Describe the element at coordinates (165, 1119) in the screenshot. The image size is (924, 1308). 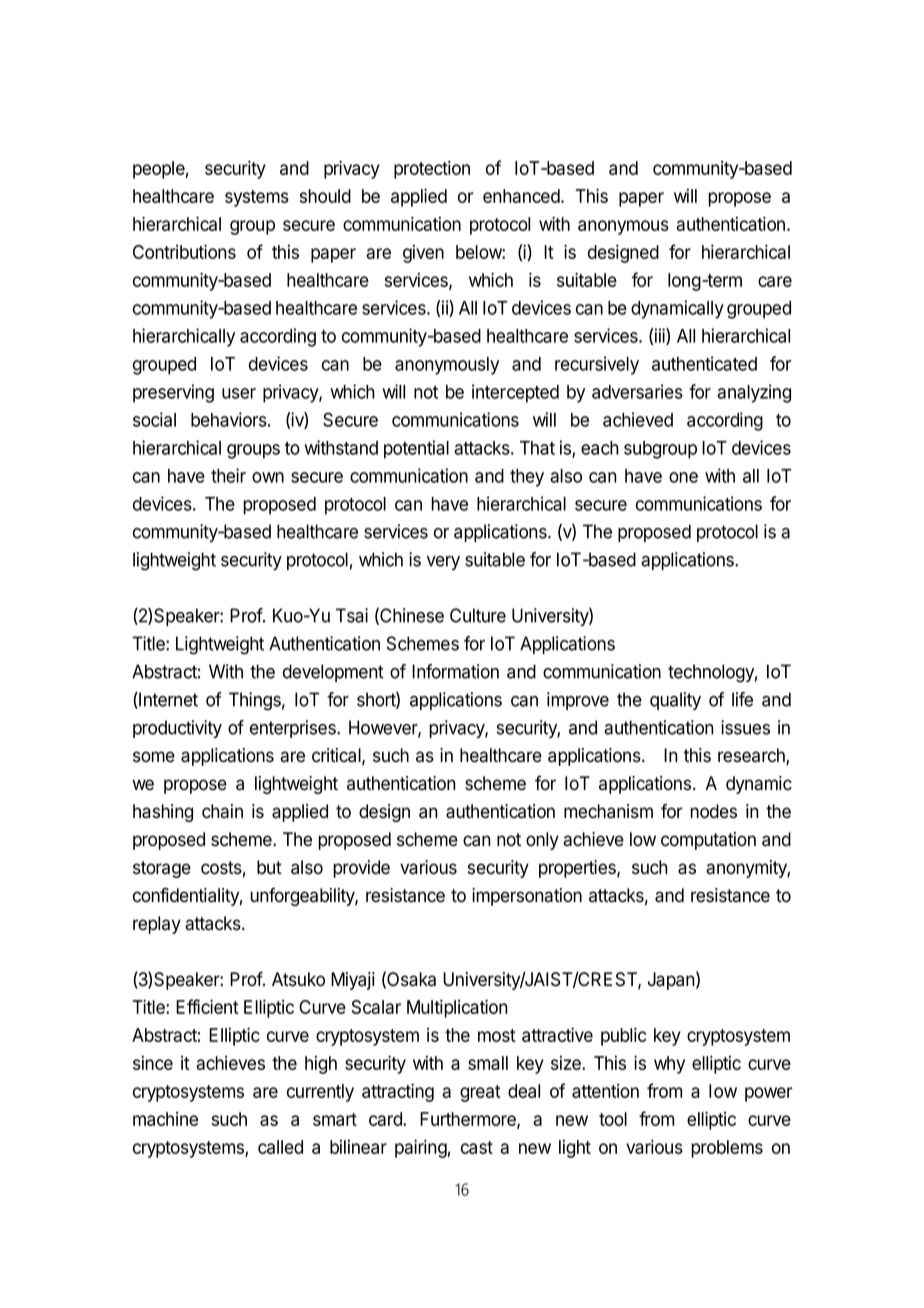
I see `machine` at that location.
